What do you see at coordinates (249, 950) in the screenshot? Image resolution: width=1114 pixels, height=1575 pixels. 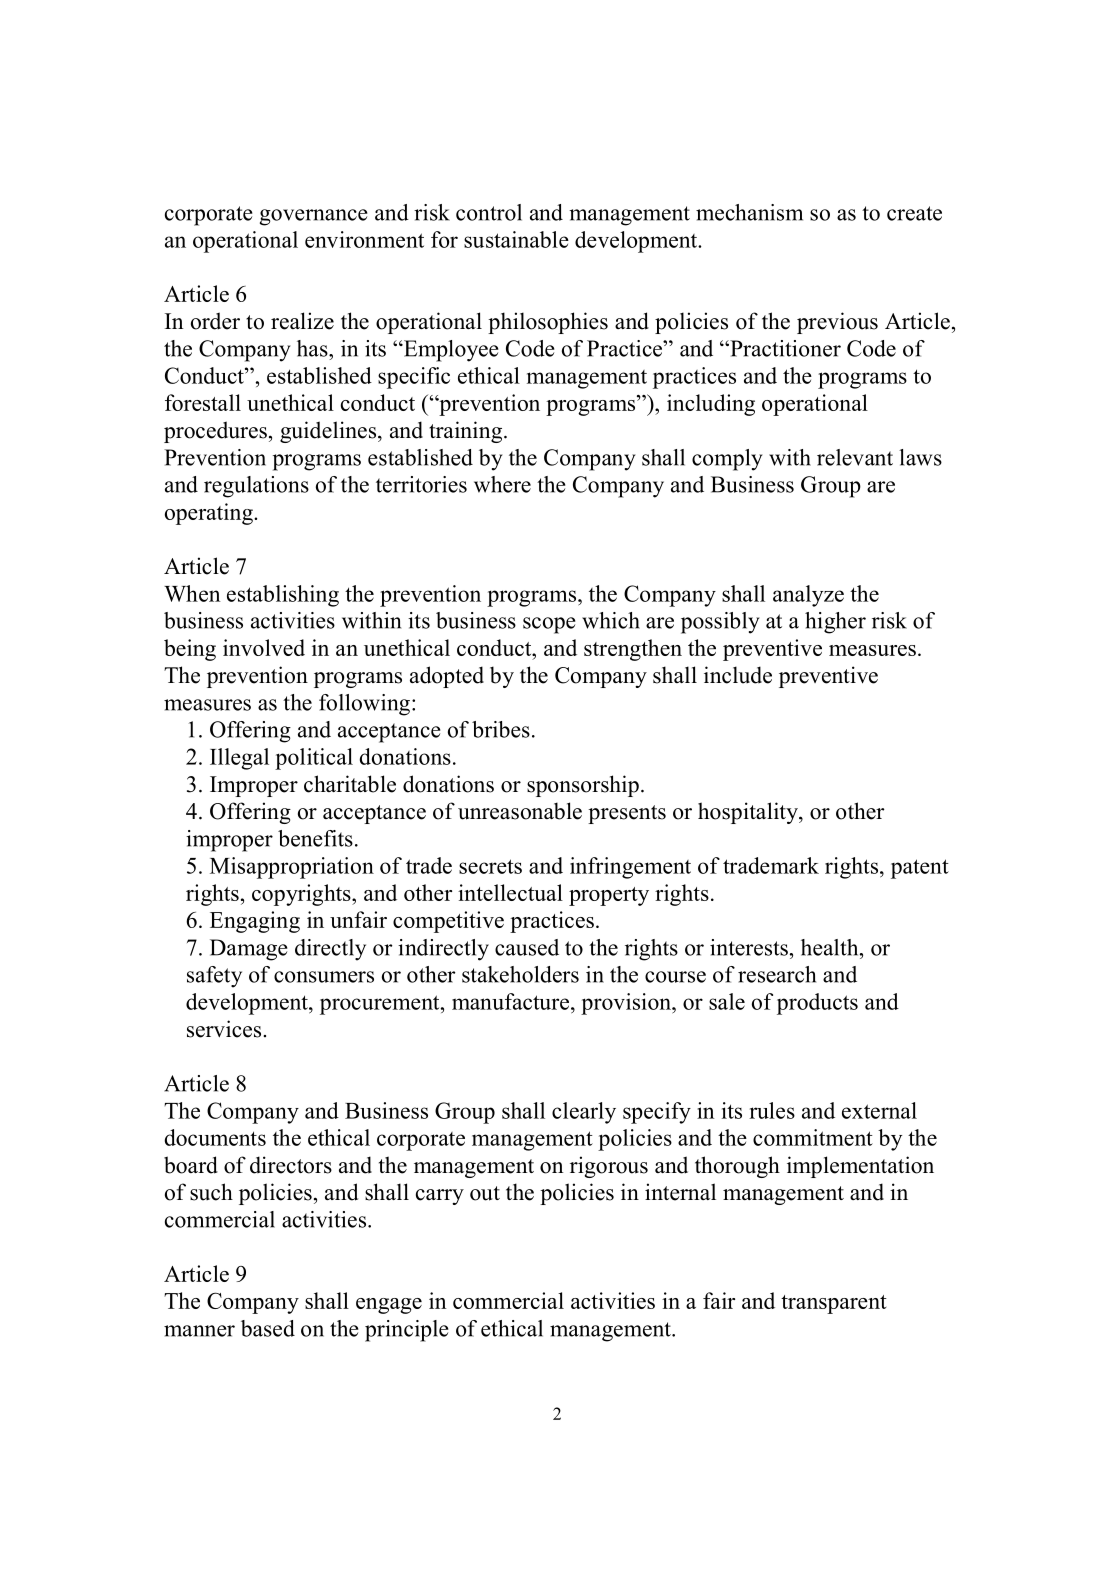 I see `Damage` at bounding box center [249, 950].
